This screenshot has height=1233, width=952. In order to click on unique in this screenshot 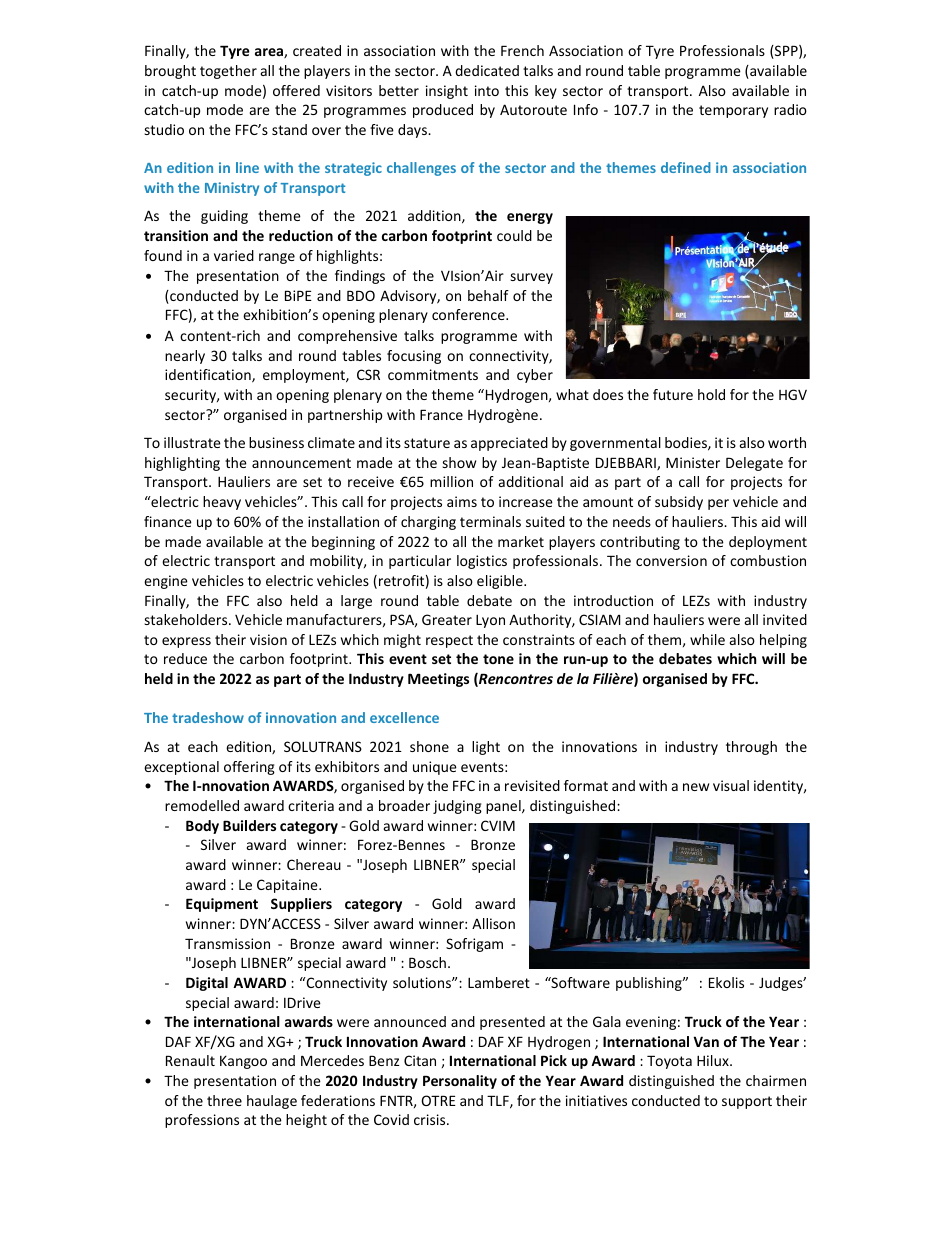, I will do `click(435, 768)`.
